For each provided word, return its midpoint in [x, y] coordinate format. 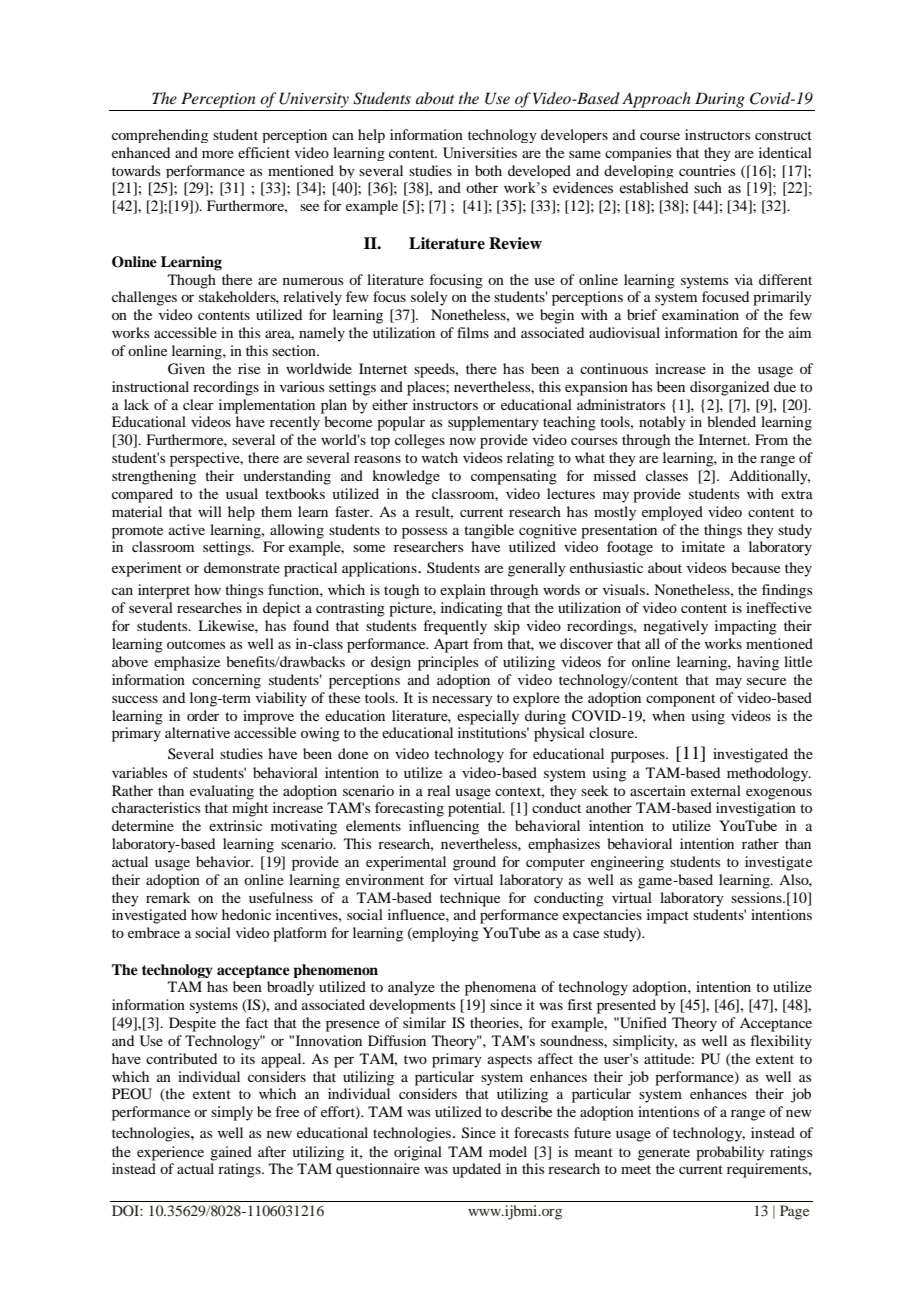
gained [231, 1153]
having [758, 663]
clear [198, 404]
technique [470, 899]
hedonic [246, 914]
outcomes [196, 644]
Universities [480, 153]
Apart [451, 645]
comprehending [160, 136]
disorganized [729, 388]
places [427, 388]
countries [707, 170]
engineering [627, 863]
